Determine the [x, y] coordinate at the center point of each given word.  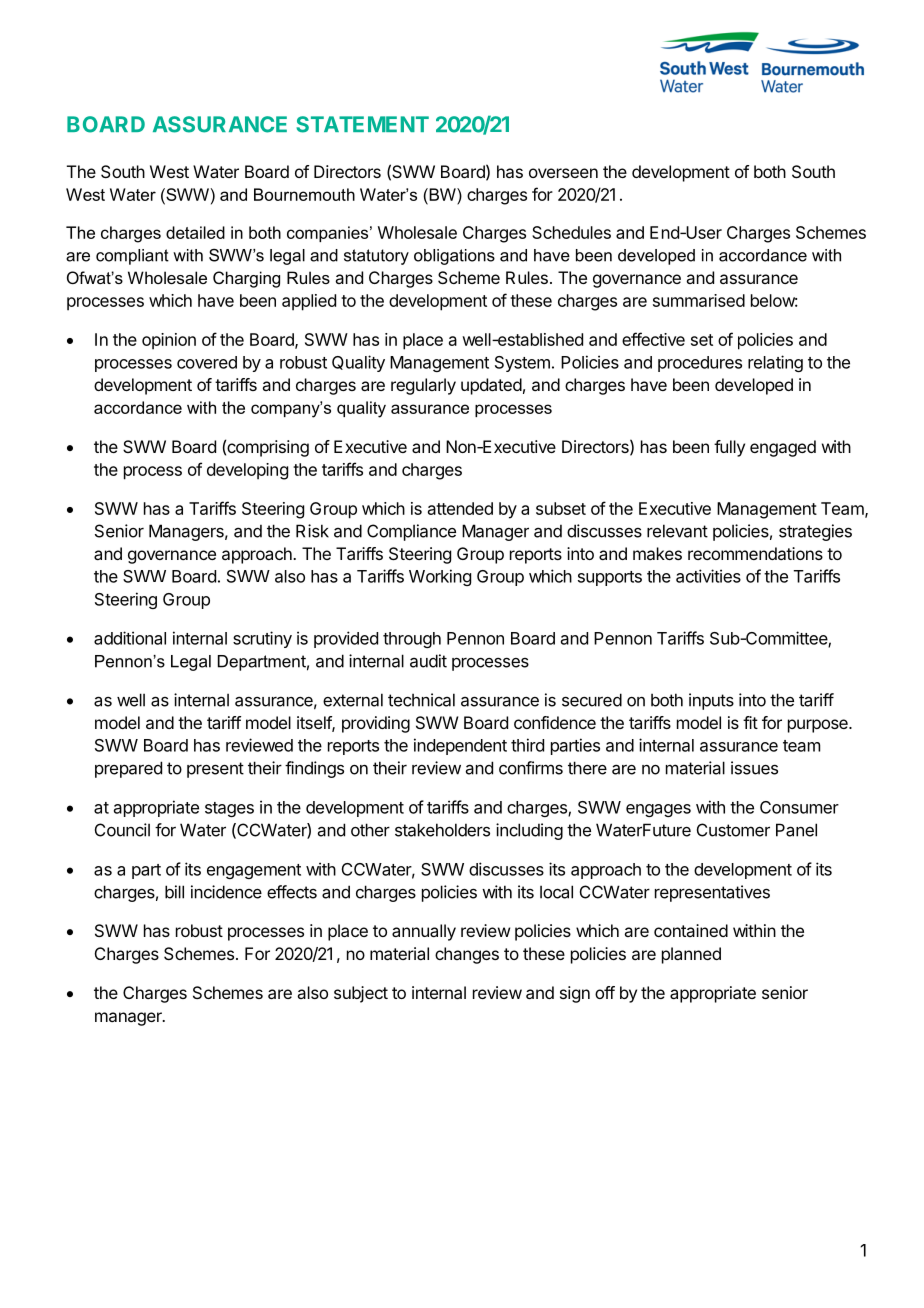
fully [729, 448]
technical [421, 700]
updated [491, 386]
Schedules [571, 232]
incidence [226, 892]
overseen [563, 173]
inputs [711, 701]
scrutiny [262, 639]
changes [467, 955]
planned [691, 955]
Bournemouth [304, 194]
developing [247, 471]
